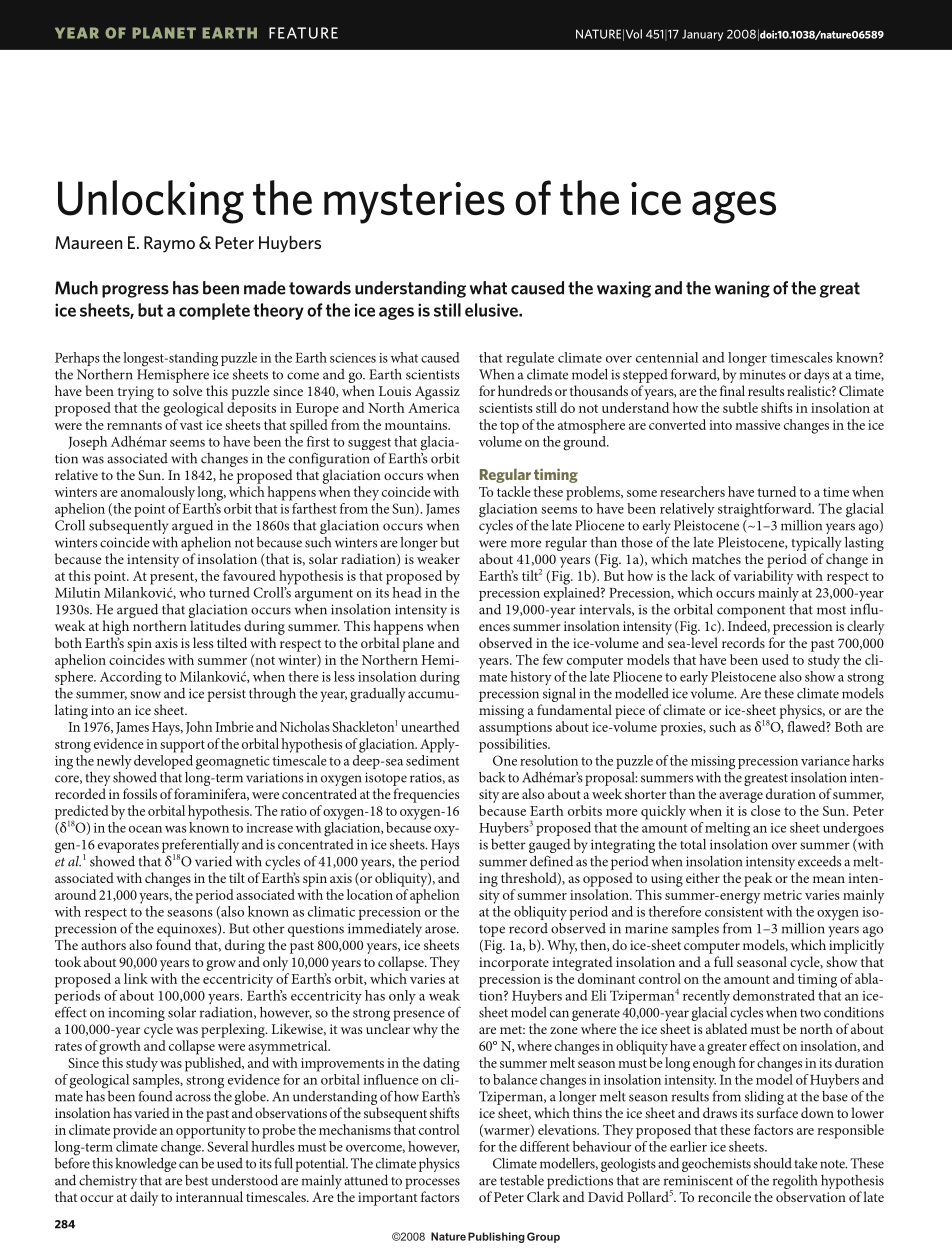 The image size is (952, 1251). What do you see at coordinates (702, 35) in the screenshot?
I see `January` at bounding box center [702, 35].
